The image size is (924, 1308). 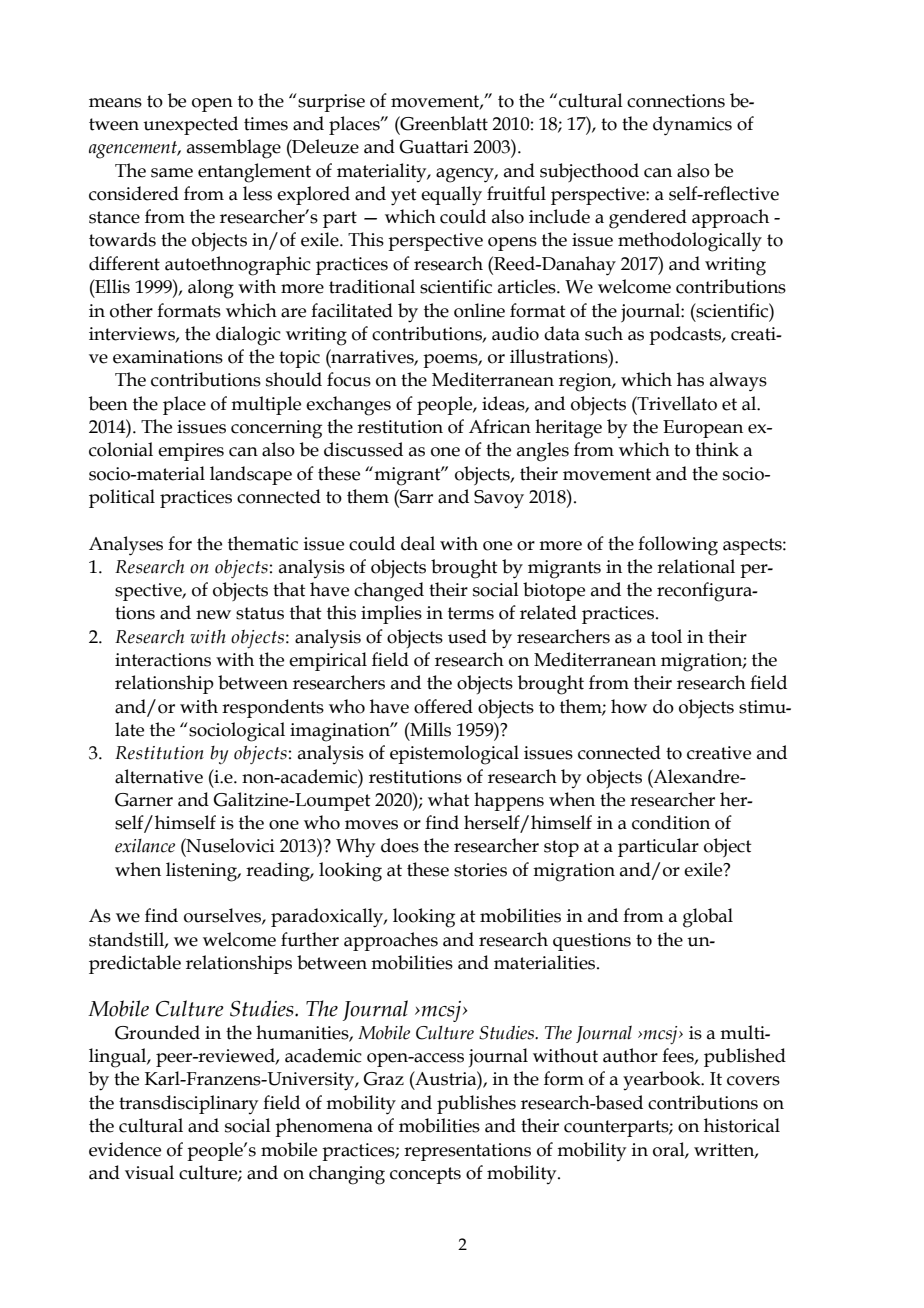 What do you see at coordinates (425, 1175) in the page?
I see `concepts` at bounding box center [425, 1175].
